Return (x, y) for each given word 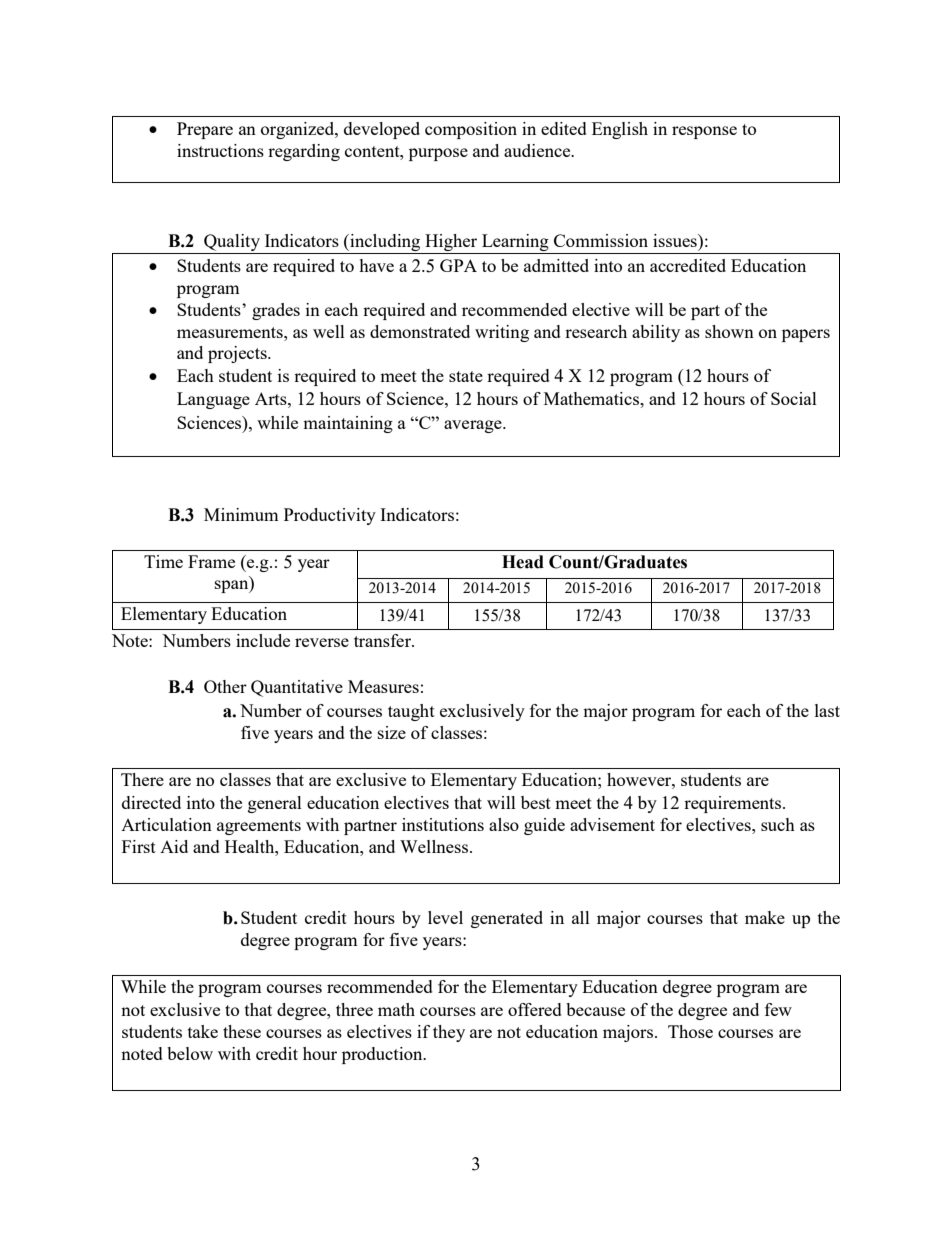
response (704, 132)
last (827, 710)
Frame (211, 561)
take (203, 1031)
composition (471, 130)
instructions (220, 150)
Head (523, 562)
